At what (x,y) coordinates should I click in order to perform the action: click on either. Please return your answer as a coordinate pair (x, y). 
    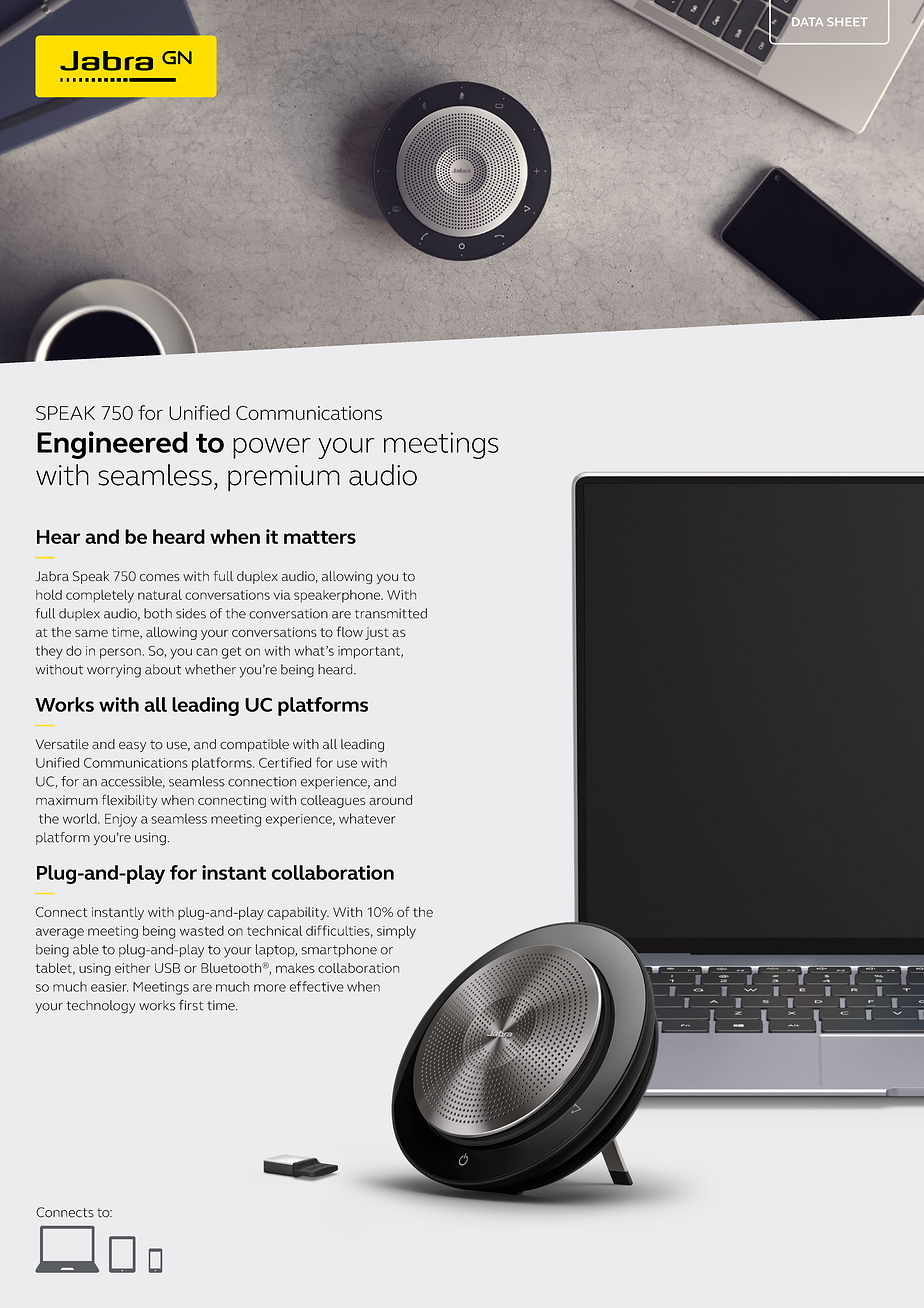
    Looking at the image, I should click on (132, 968).
